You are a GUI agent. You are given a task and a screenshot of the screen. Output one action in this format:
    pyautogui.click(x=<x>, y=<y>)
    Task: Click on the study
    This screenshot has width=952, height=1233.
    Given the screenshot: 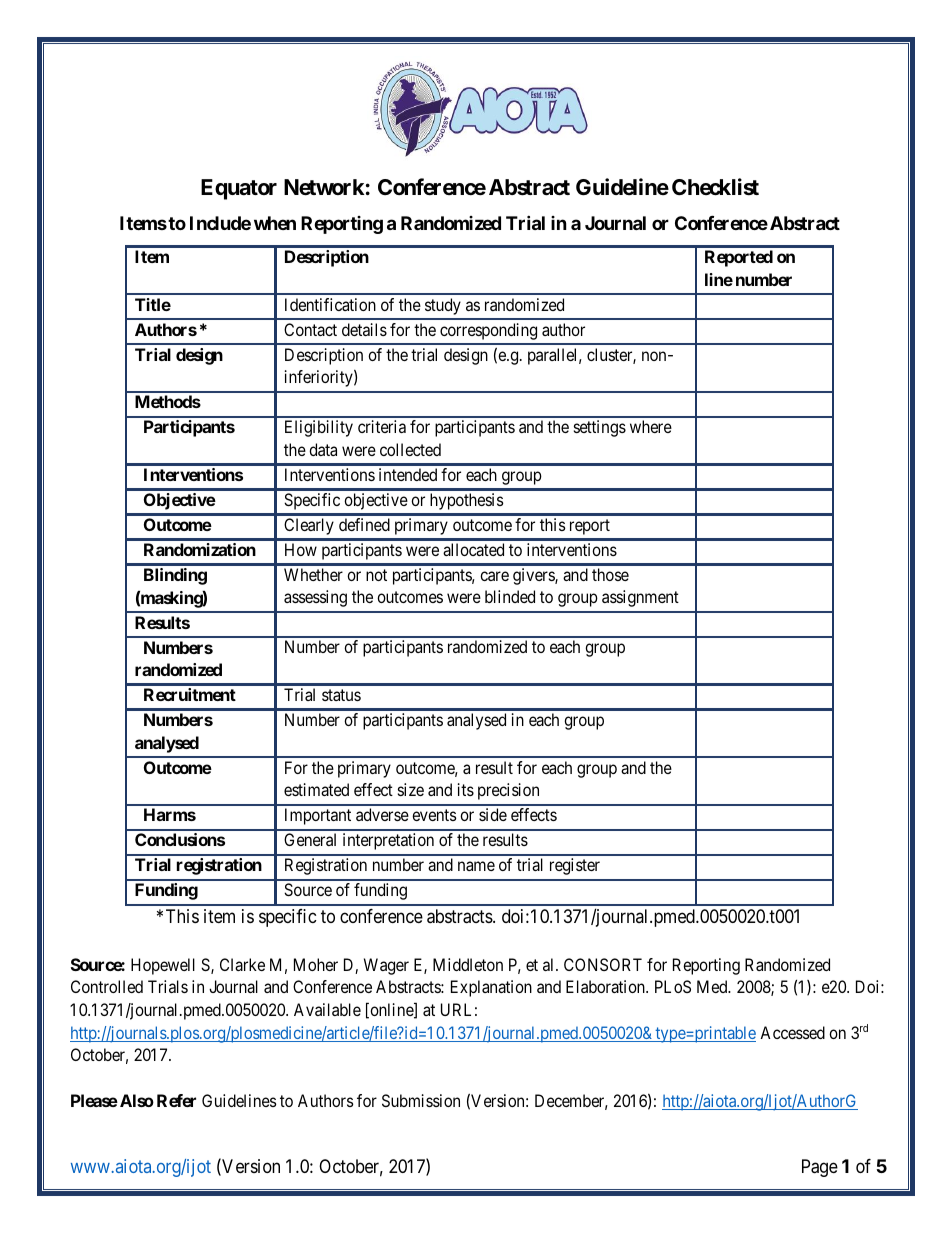 What is the action you would take?
    pyautogui.click(x=443, y=306)
